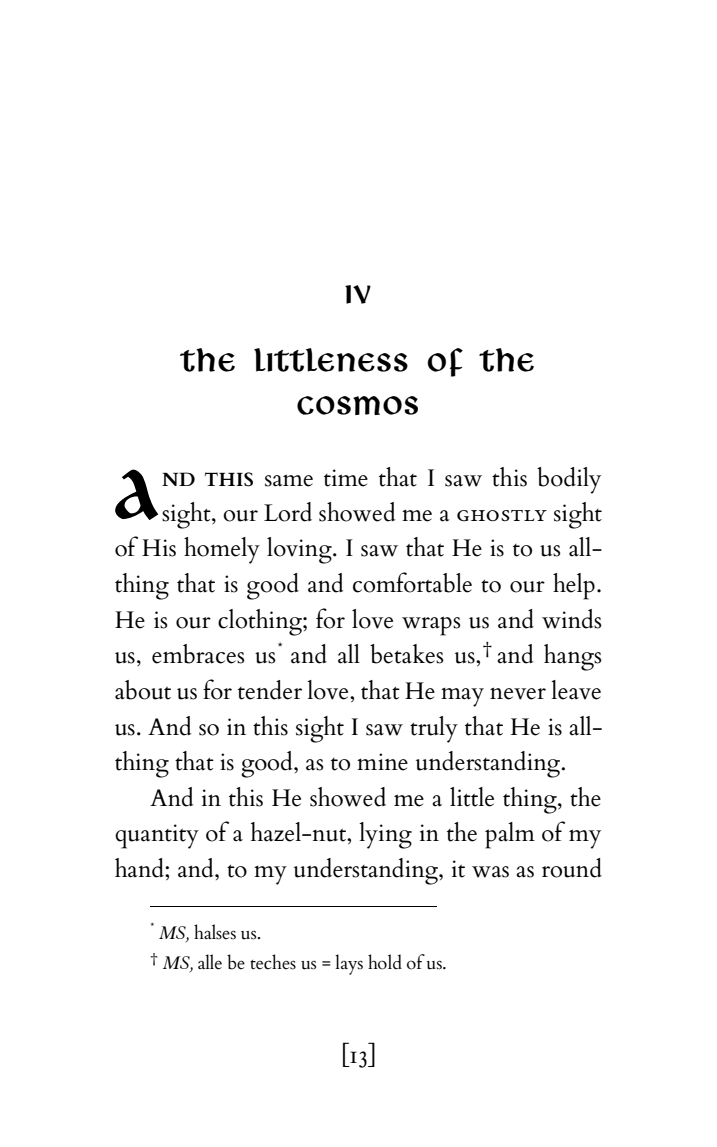 This screenshot has width=717, height=1147. What do you see at coordinates (222, 550) in the screenshot?
I see `homely` at bounding box center [222, 550].
